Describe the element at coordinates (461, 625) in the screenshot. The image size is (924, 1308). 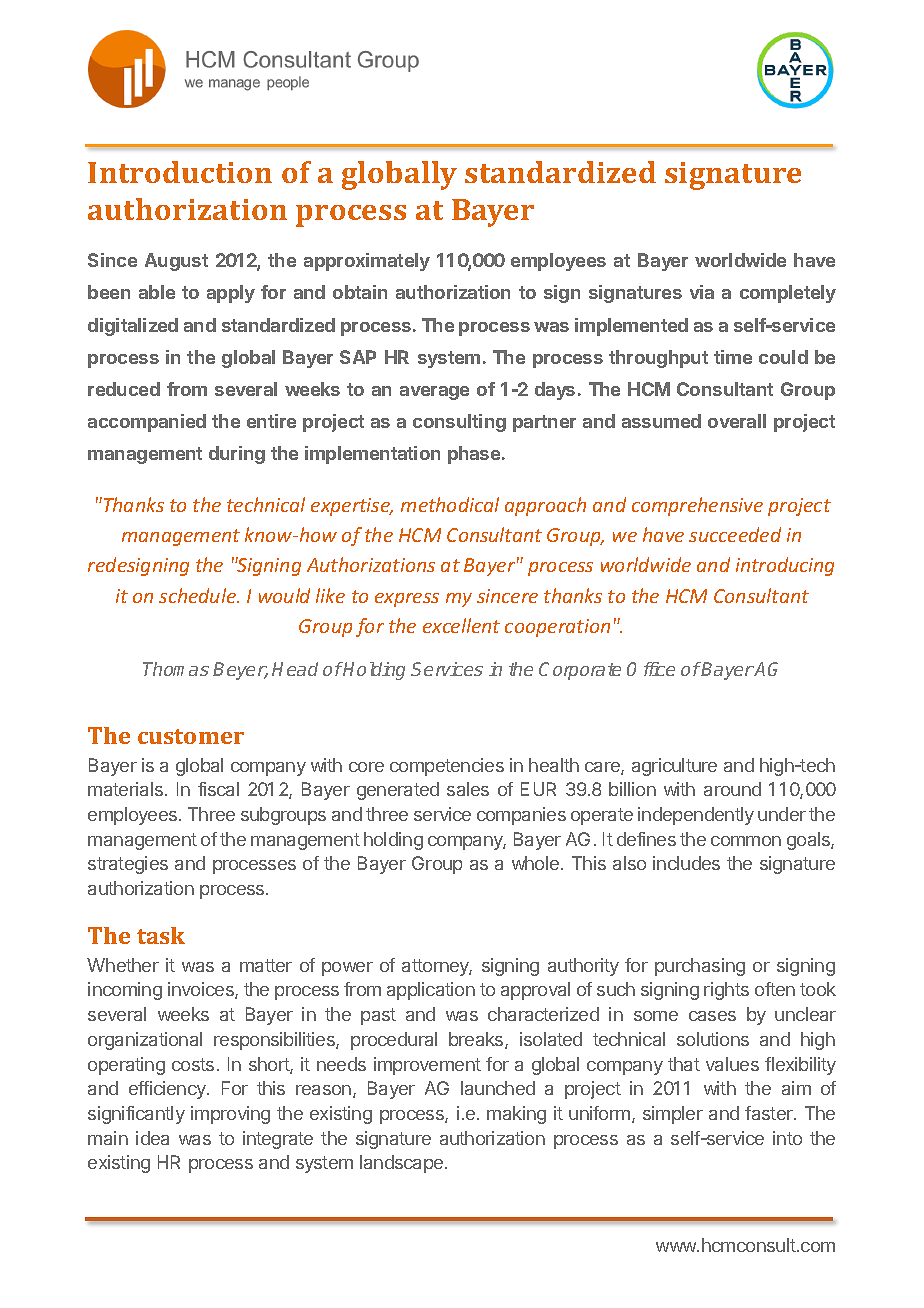
I see `excellent` at that location.
